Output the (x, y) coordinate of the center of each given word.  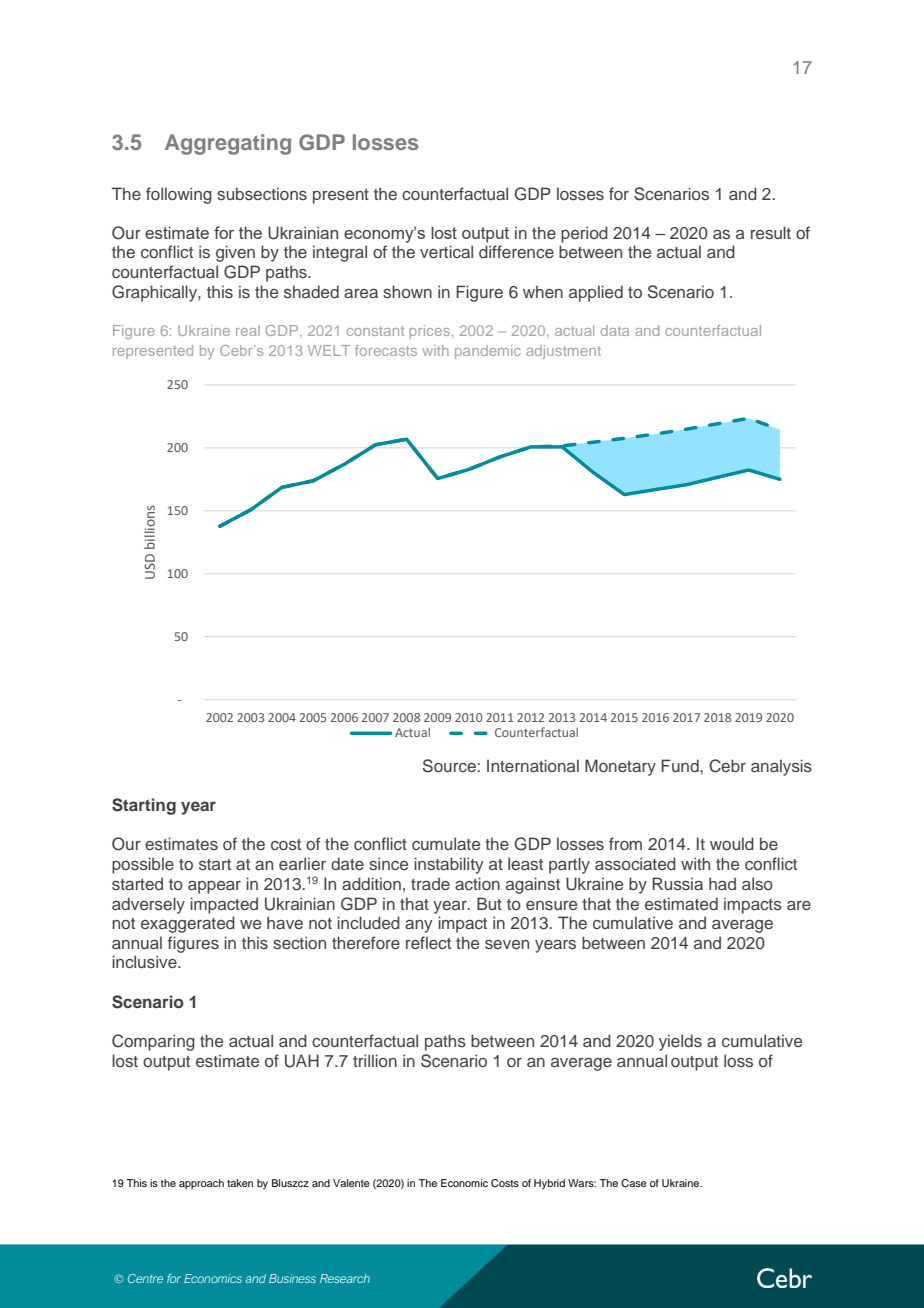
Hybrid (549, 1184)
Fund (681, 765)
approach (201, 1184)
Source (450, 766)
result (771, 233)
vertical (446, 251)
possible (143, 865)
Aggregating (228, 144)
